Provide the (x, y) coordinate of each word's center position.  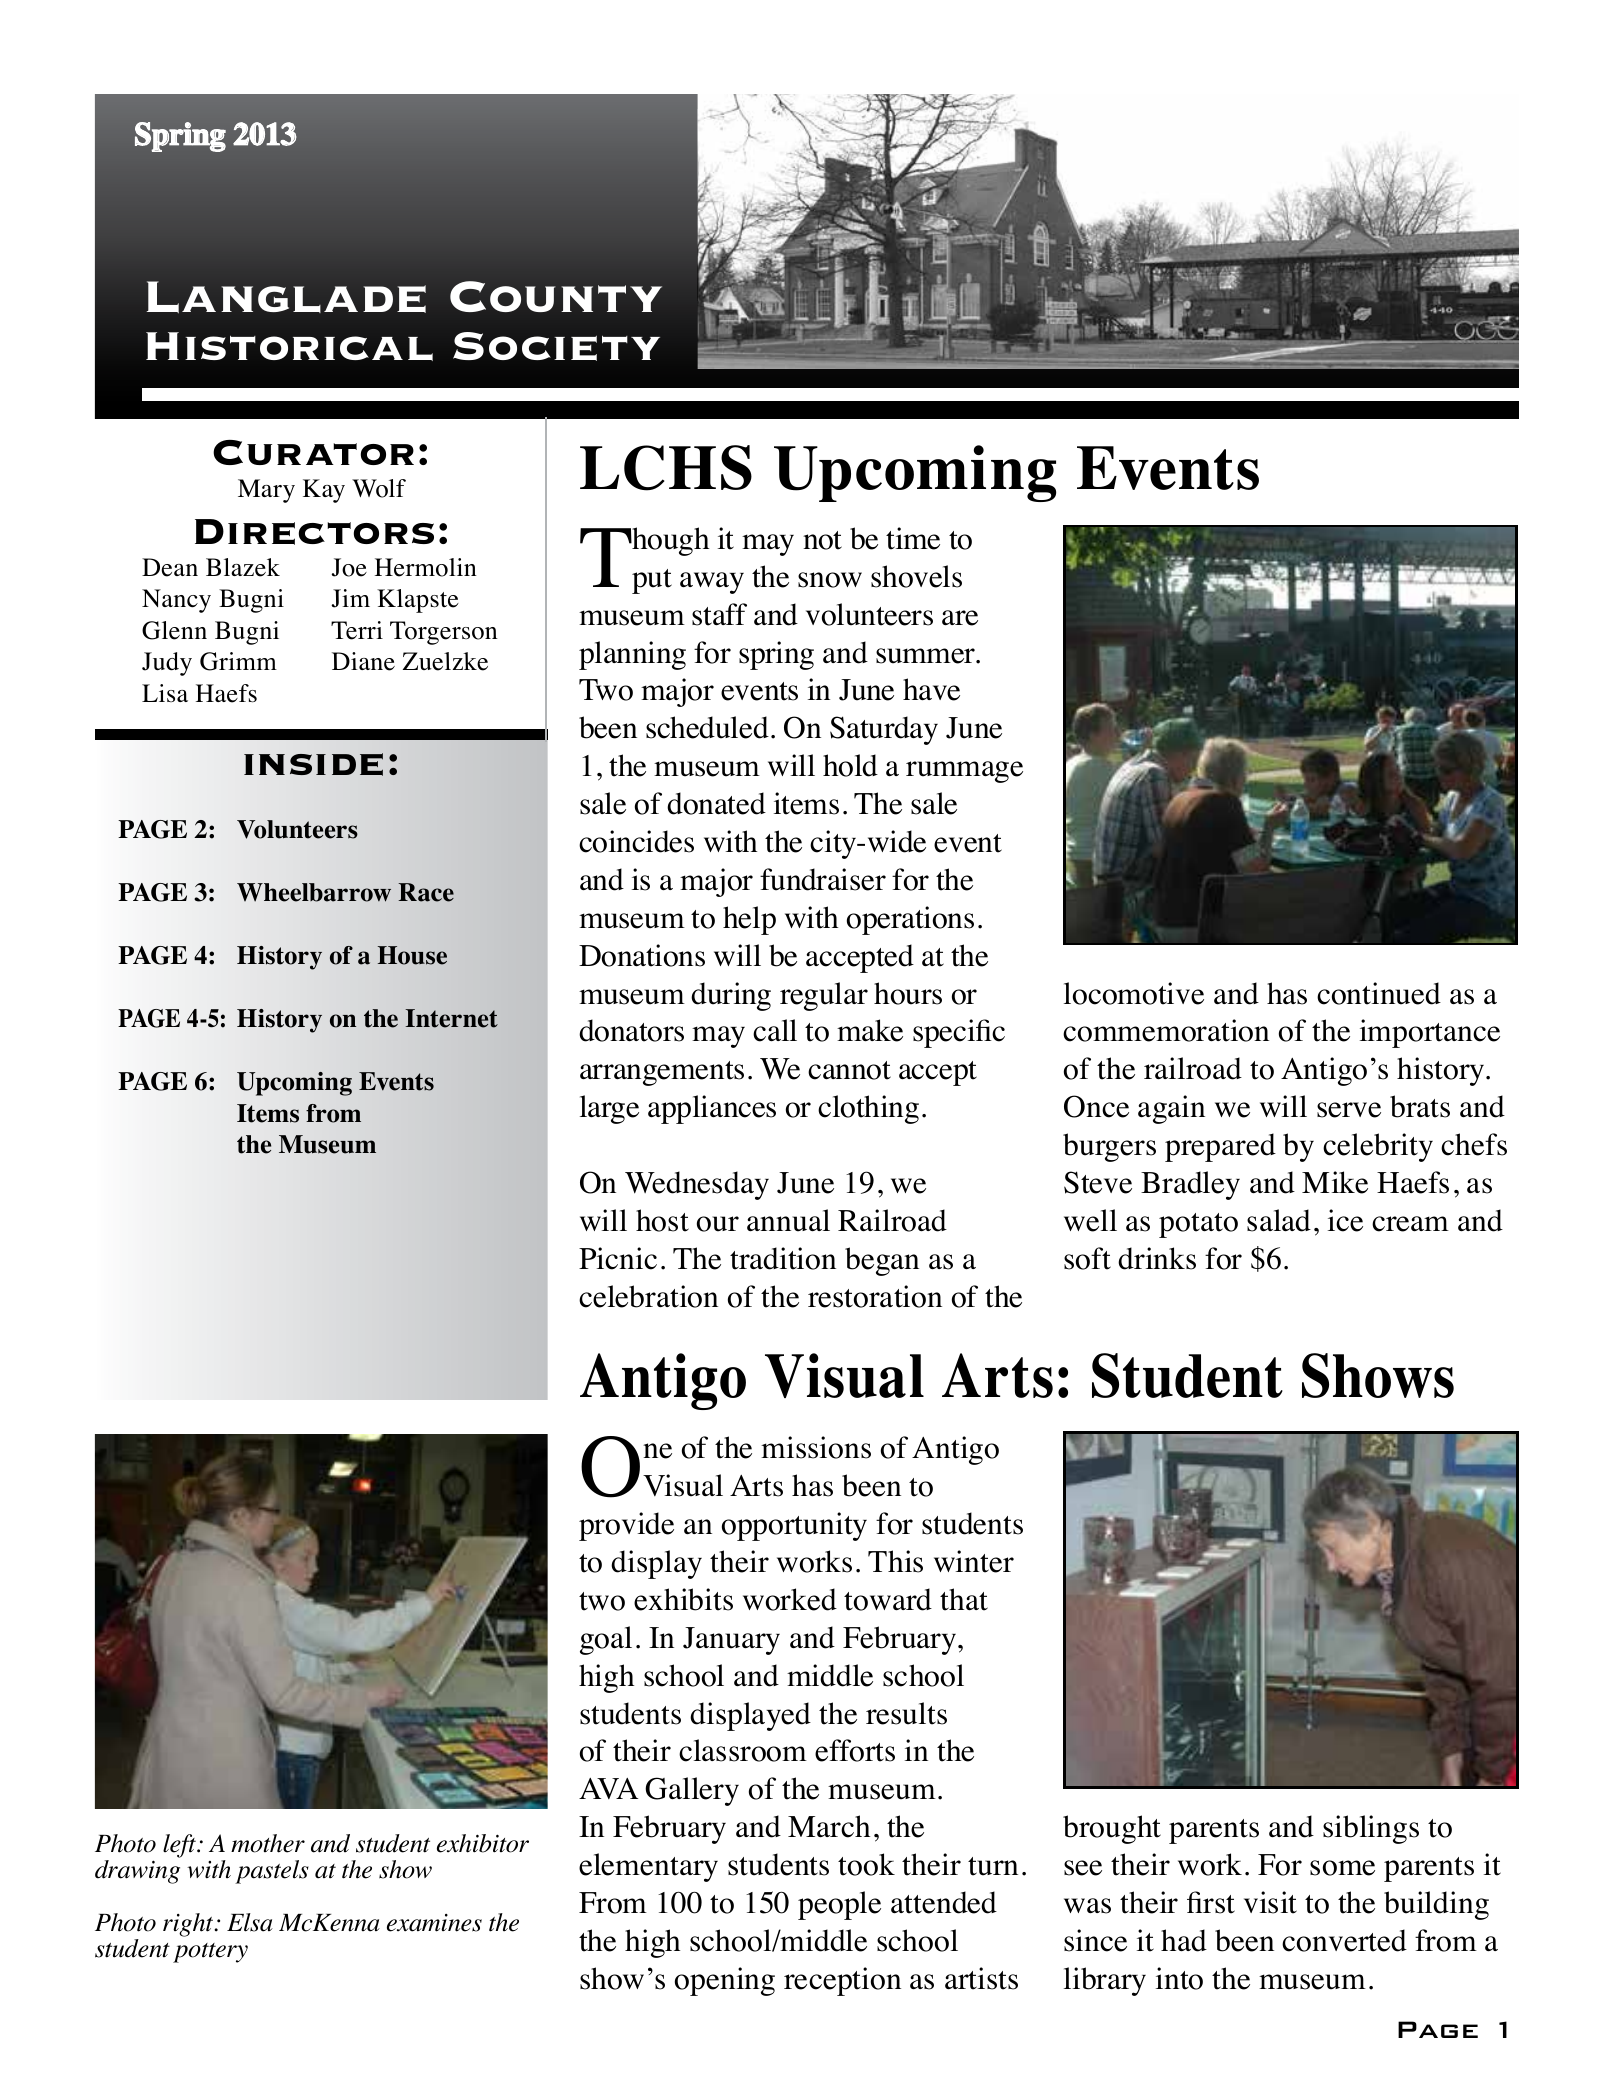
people (839, 1905)
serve (1349, 1110)
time (913, 538)
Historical (289, 346)
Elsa (250, 1922)
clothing (868, 1109)
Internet (452, 1018)
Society (556, 346)
